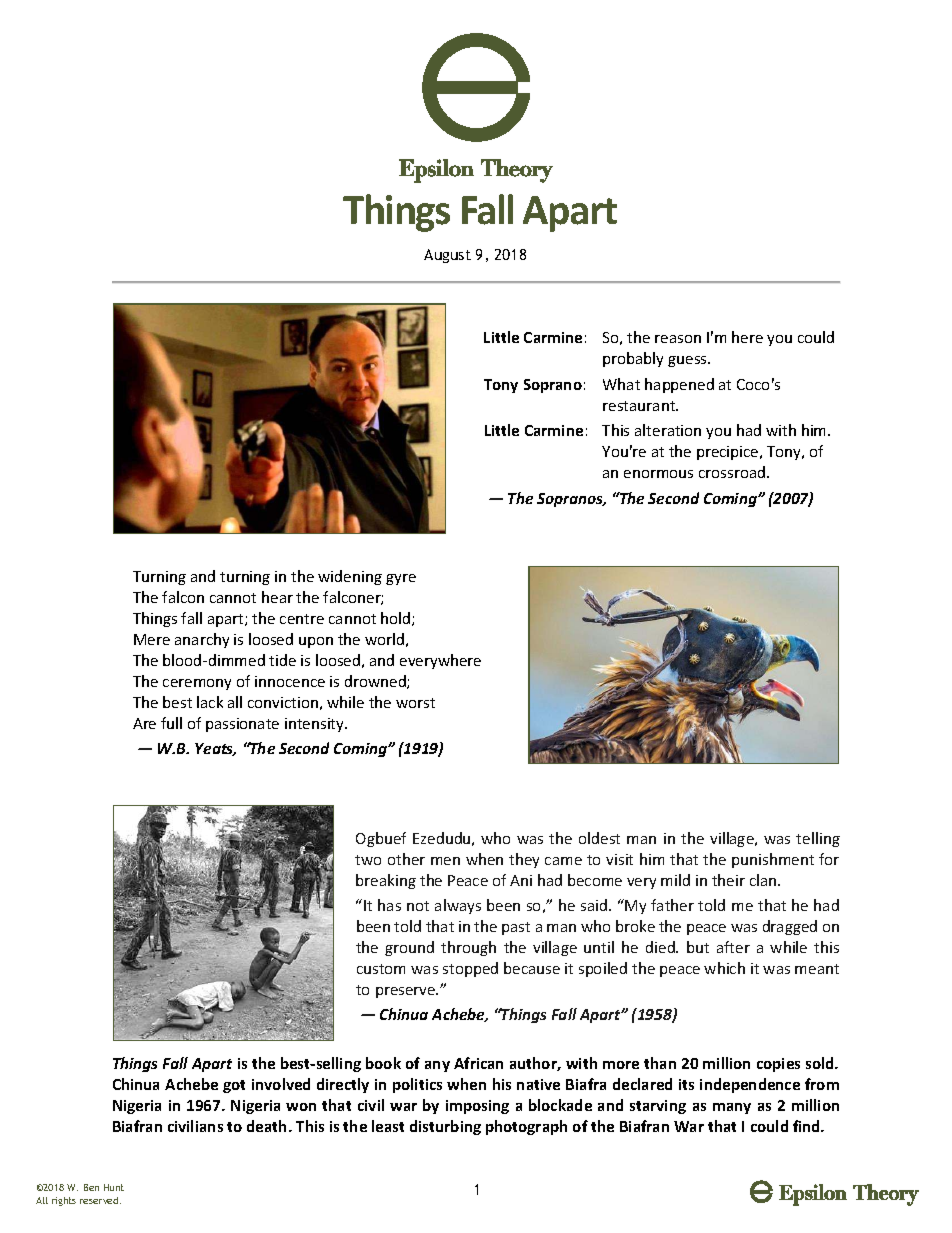  Describe the element at coordinates (633, 359) in the screenshot. I see `probably` at that location.
